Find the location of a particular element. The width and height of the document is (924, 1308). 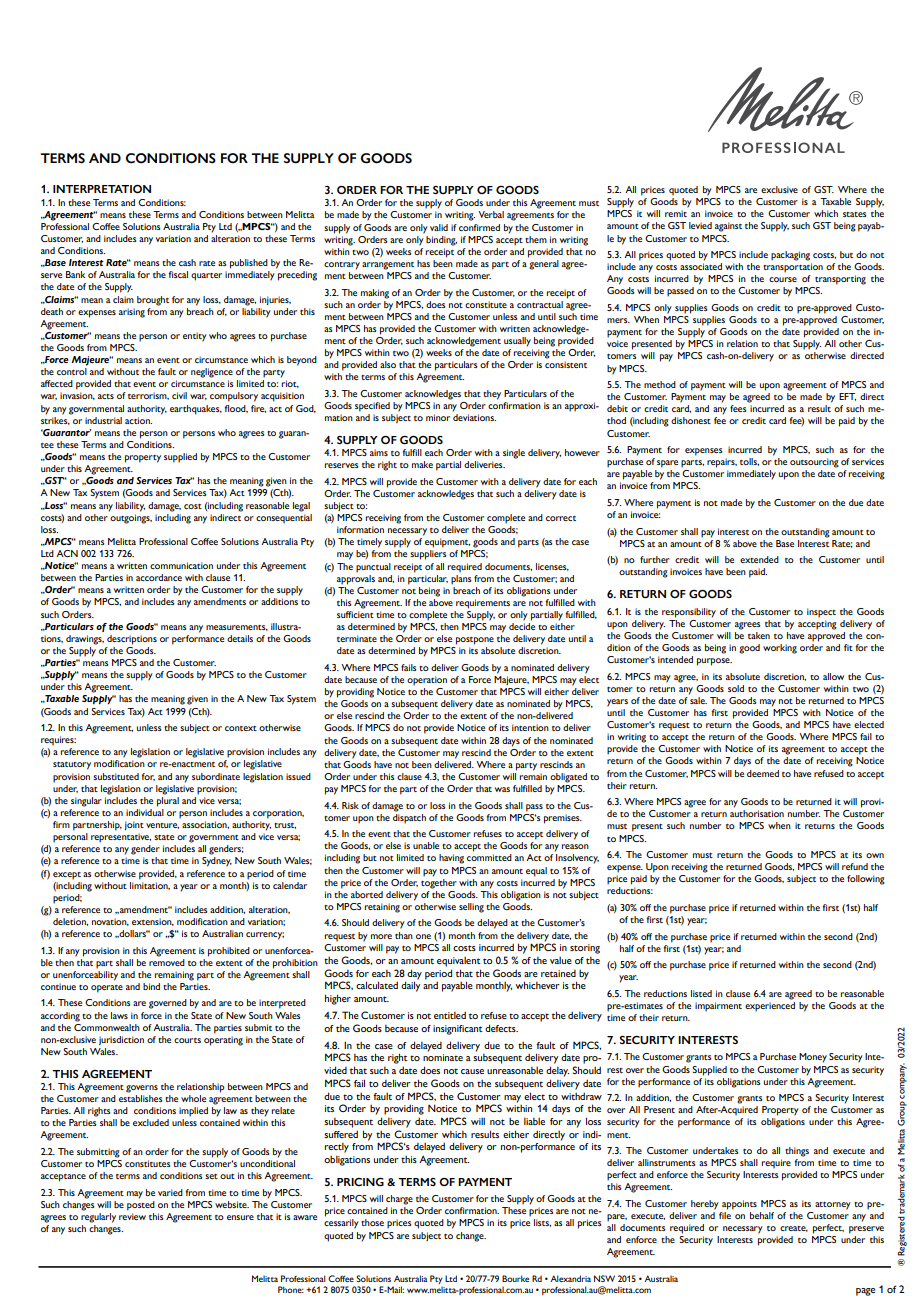

postpone is located at coordinates (475, 641).
